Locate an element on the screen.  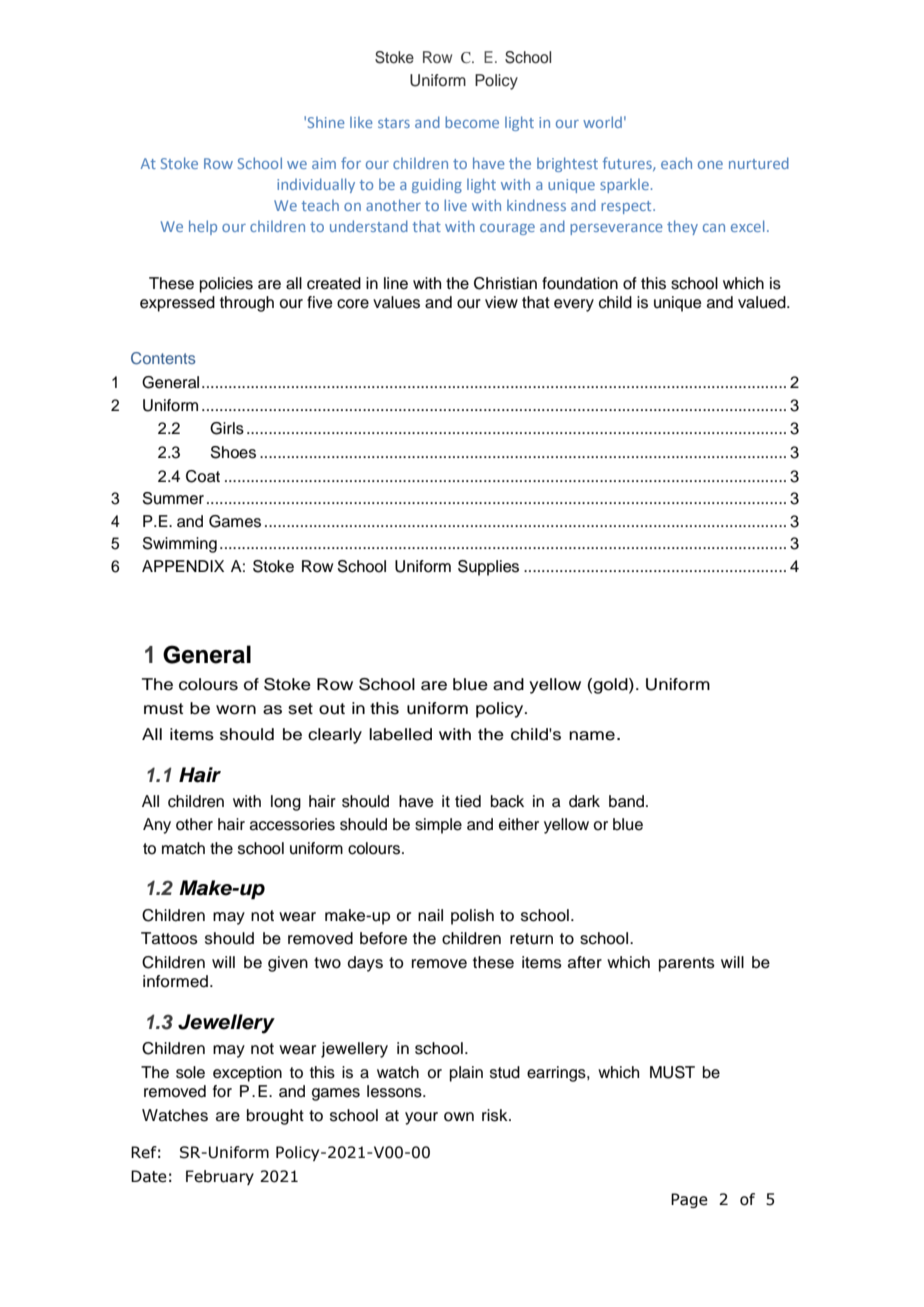
become is located at coordinates (472, 122).
